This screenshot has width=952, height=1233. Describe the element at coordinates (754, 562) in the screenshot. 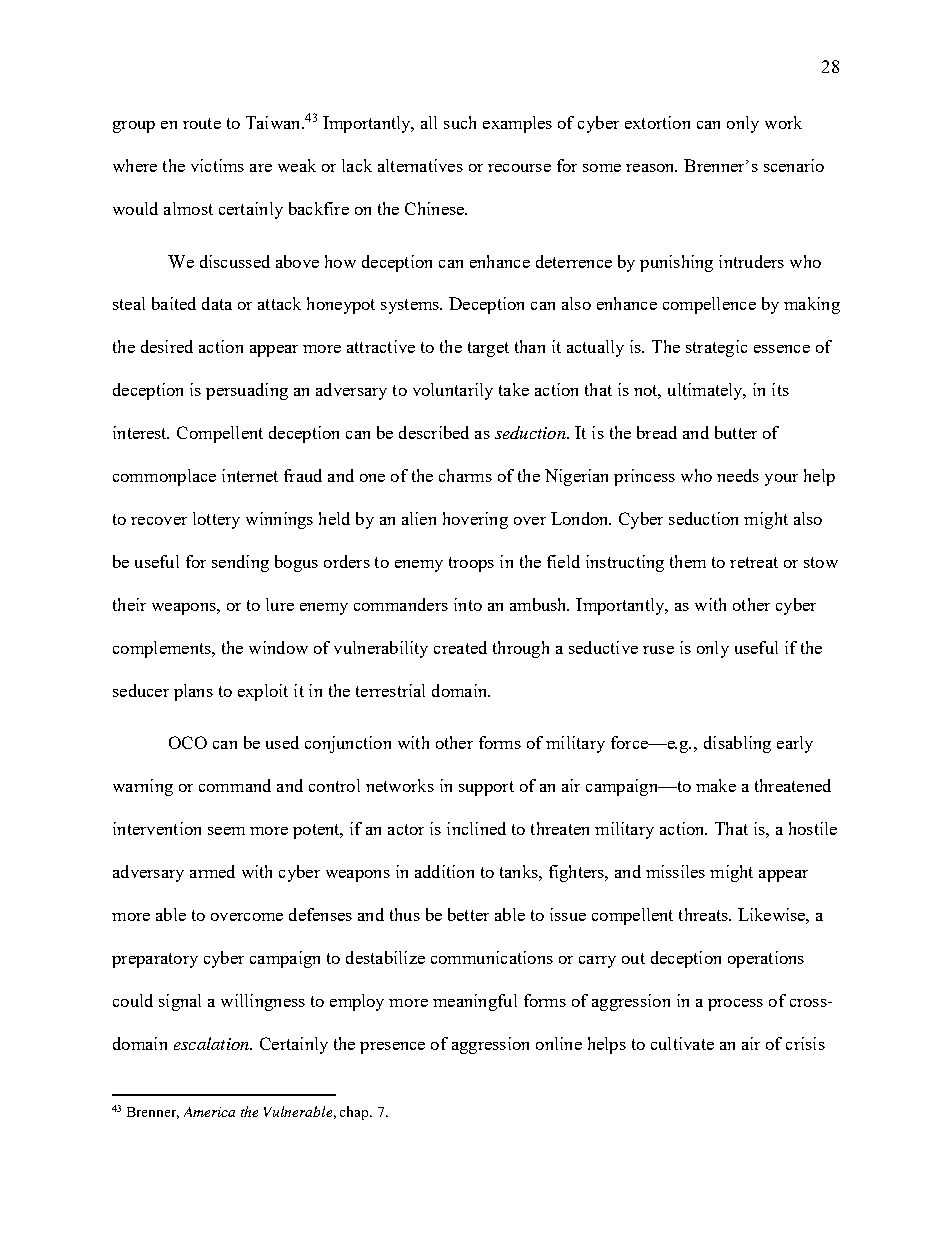

I see `retreat` at that location.
